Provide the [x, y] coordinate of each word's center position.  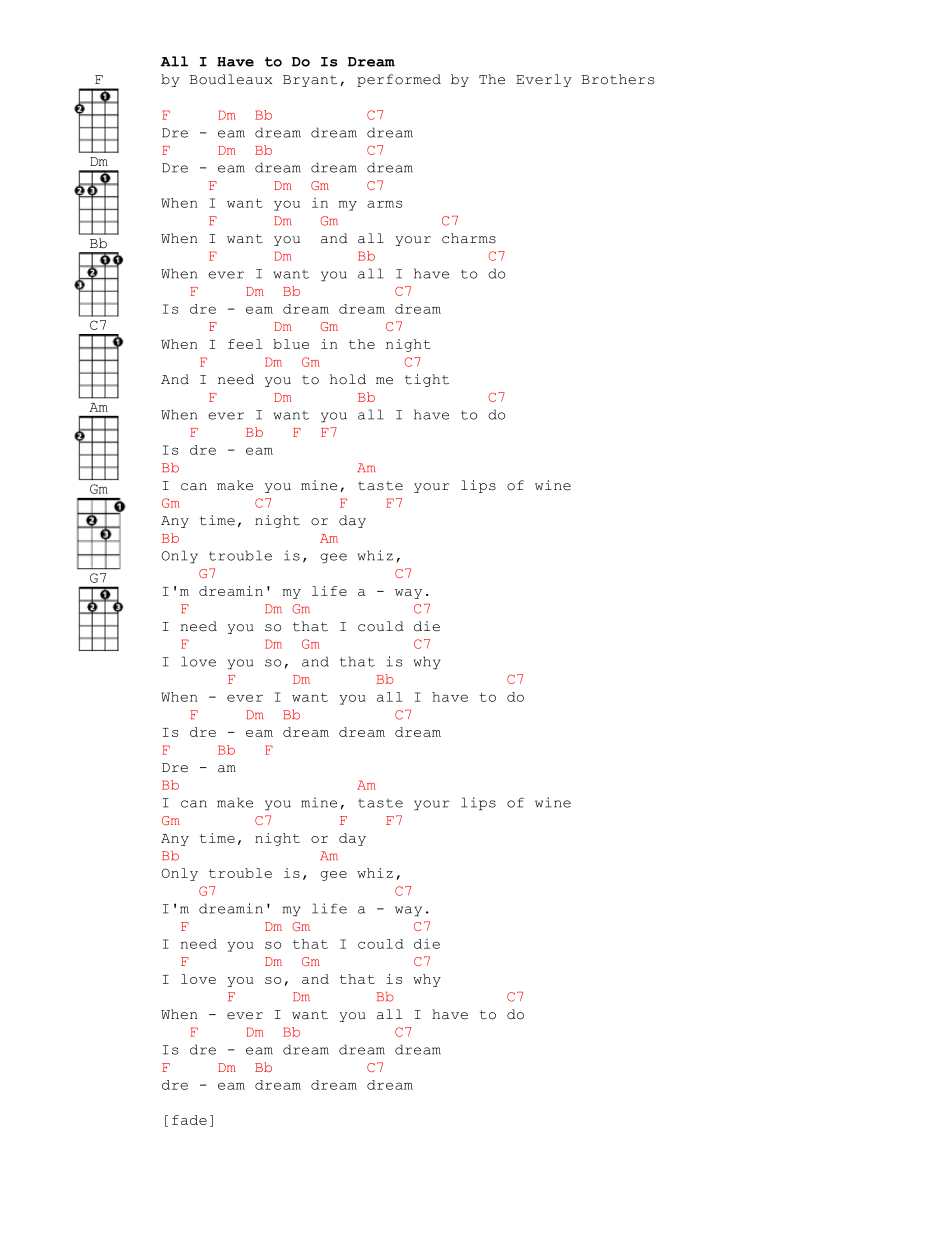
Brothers [618, 79]
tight [427, 380]
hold [348, 379]
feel [245, 344]
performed [399, 80]
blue [291, 344]
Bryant [310, 81]
